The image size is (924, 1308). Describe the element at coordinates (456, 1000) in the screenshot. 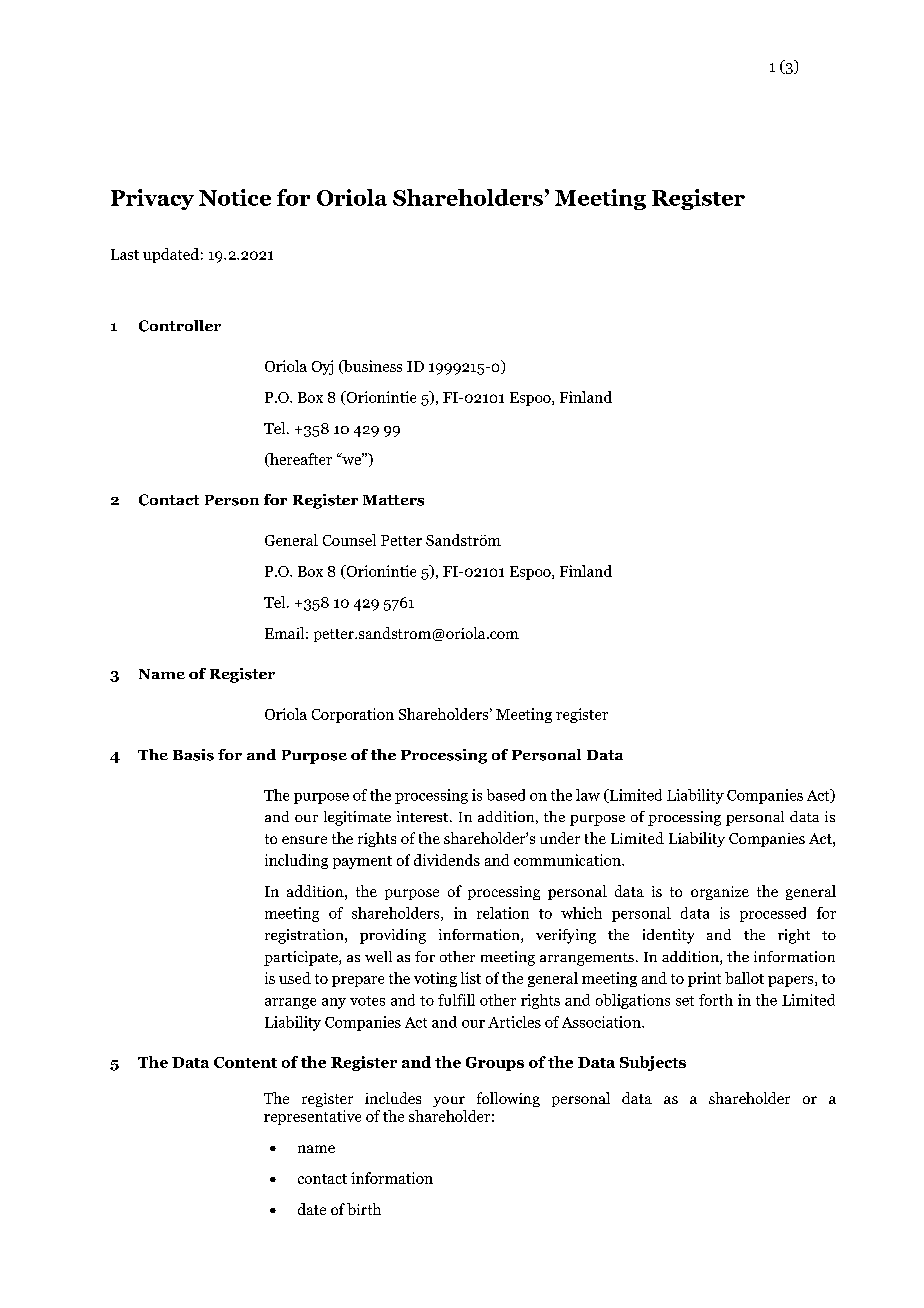

I see `fulfill` at that location.
